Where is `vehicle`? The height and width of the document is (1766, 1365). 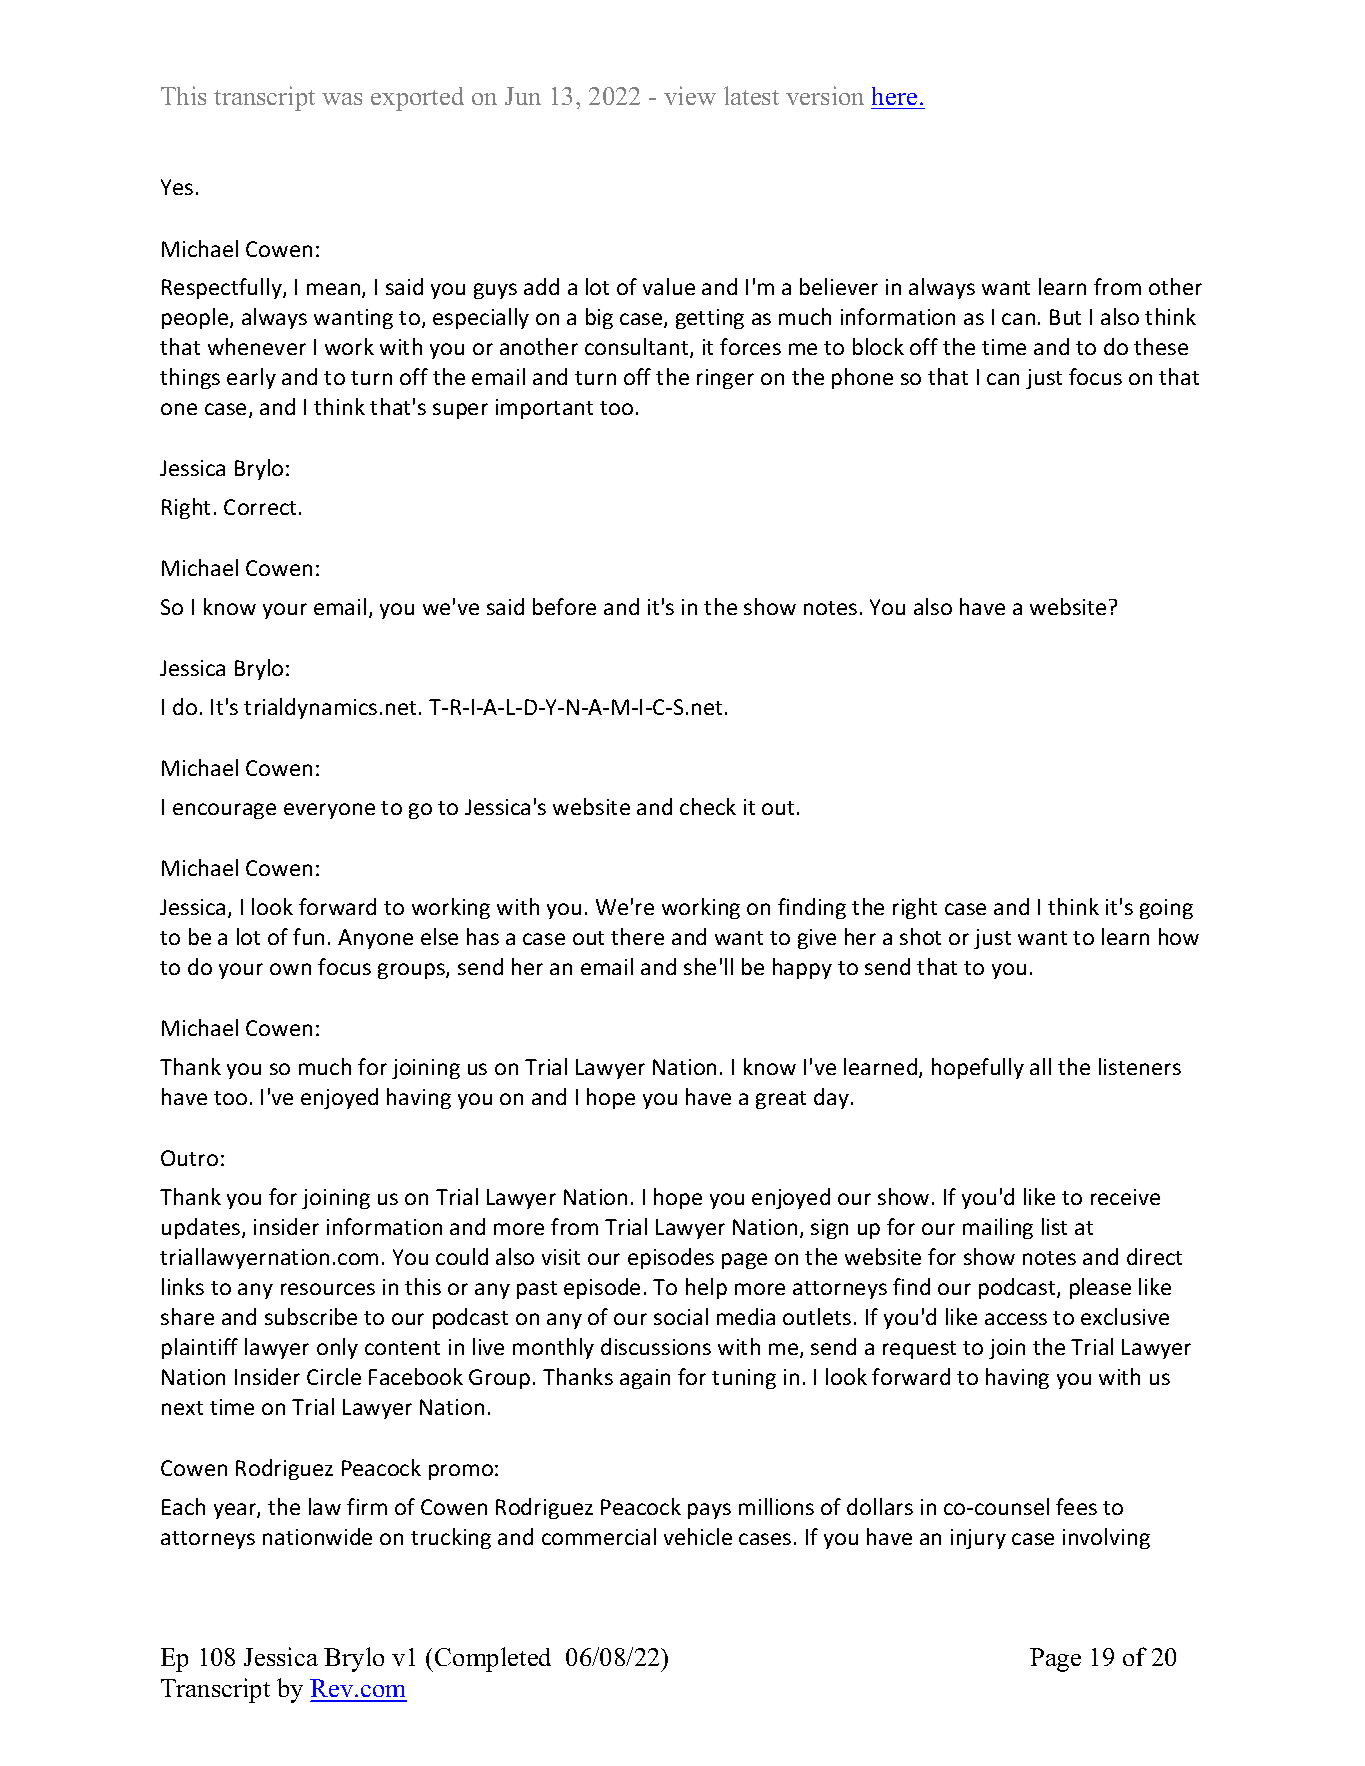 vehicle is located at coordinates (698, 1536).
